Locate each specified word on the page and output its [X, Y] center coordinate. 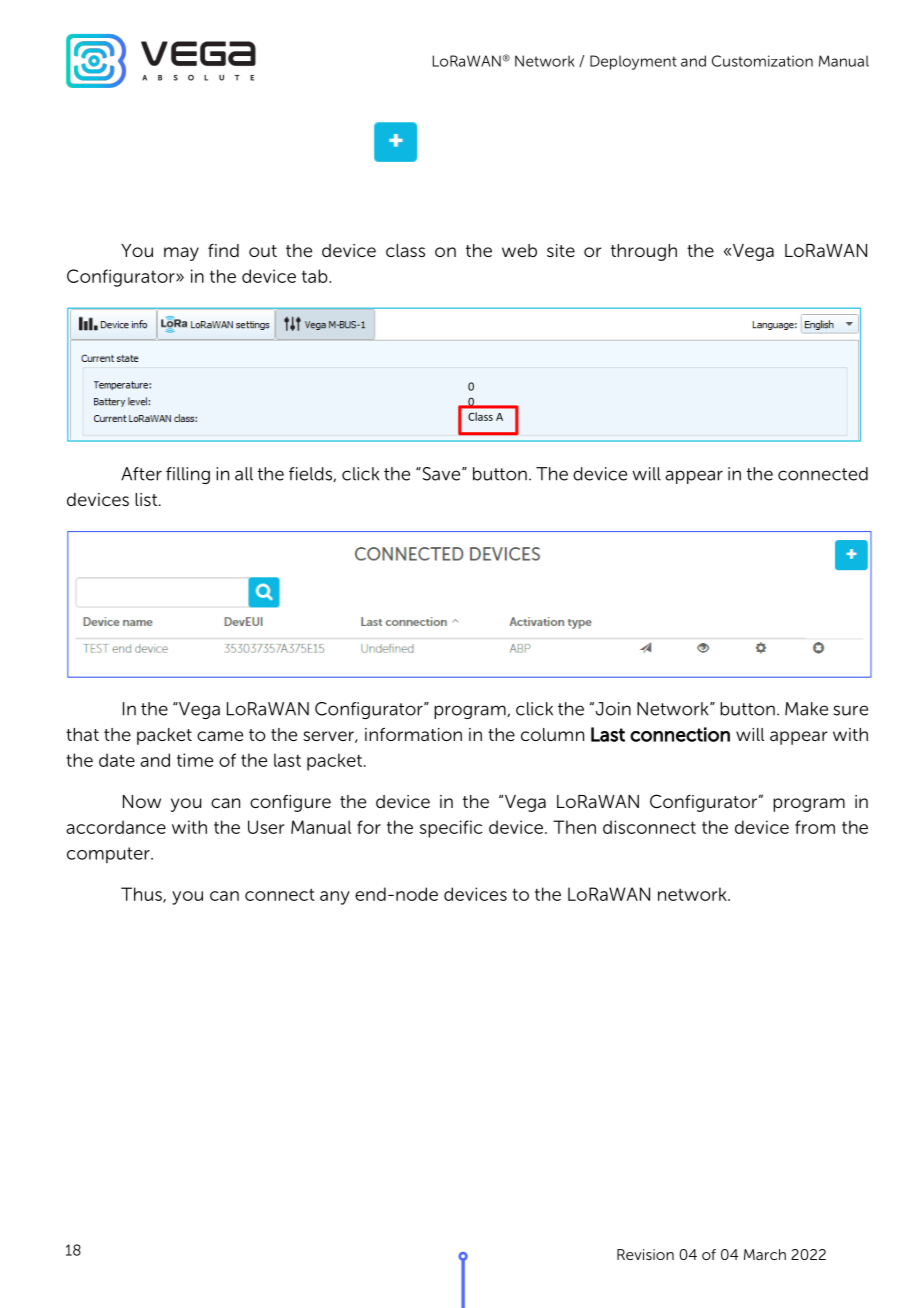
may [181, 254]
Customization [762, 61]
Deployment [633, 62]
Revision [645, 1254]
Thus [142, 895]
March [765, 1254]
